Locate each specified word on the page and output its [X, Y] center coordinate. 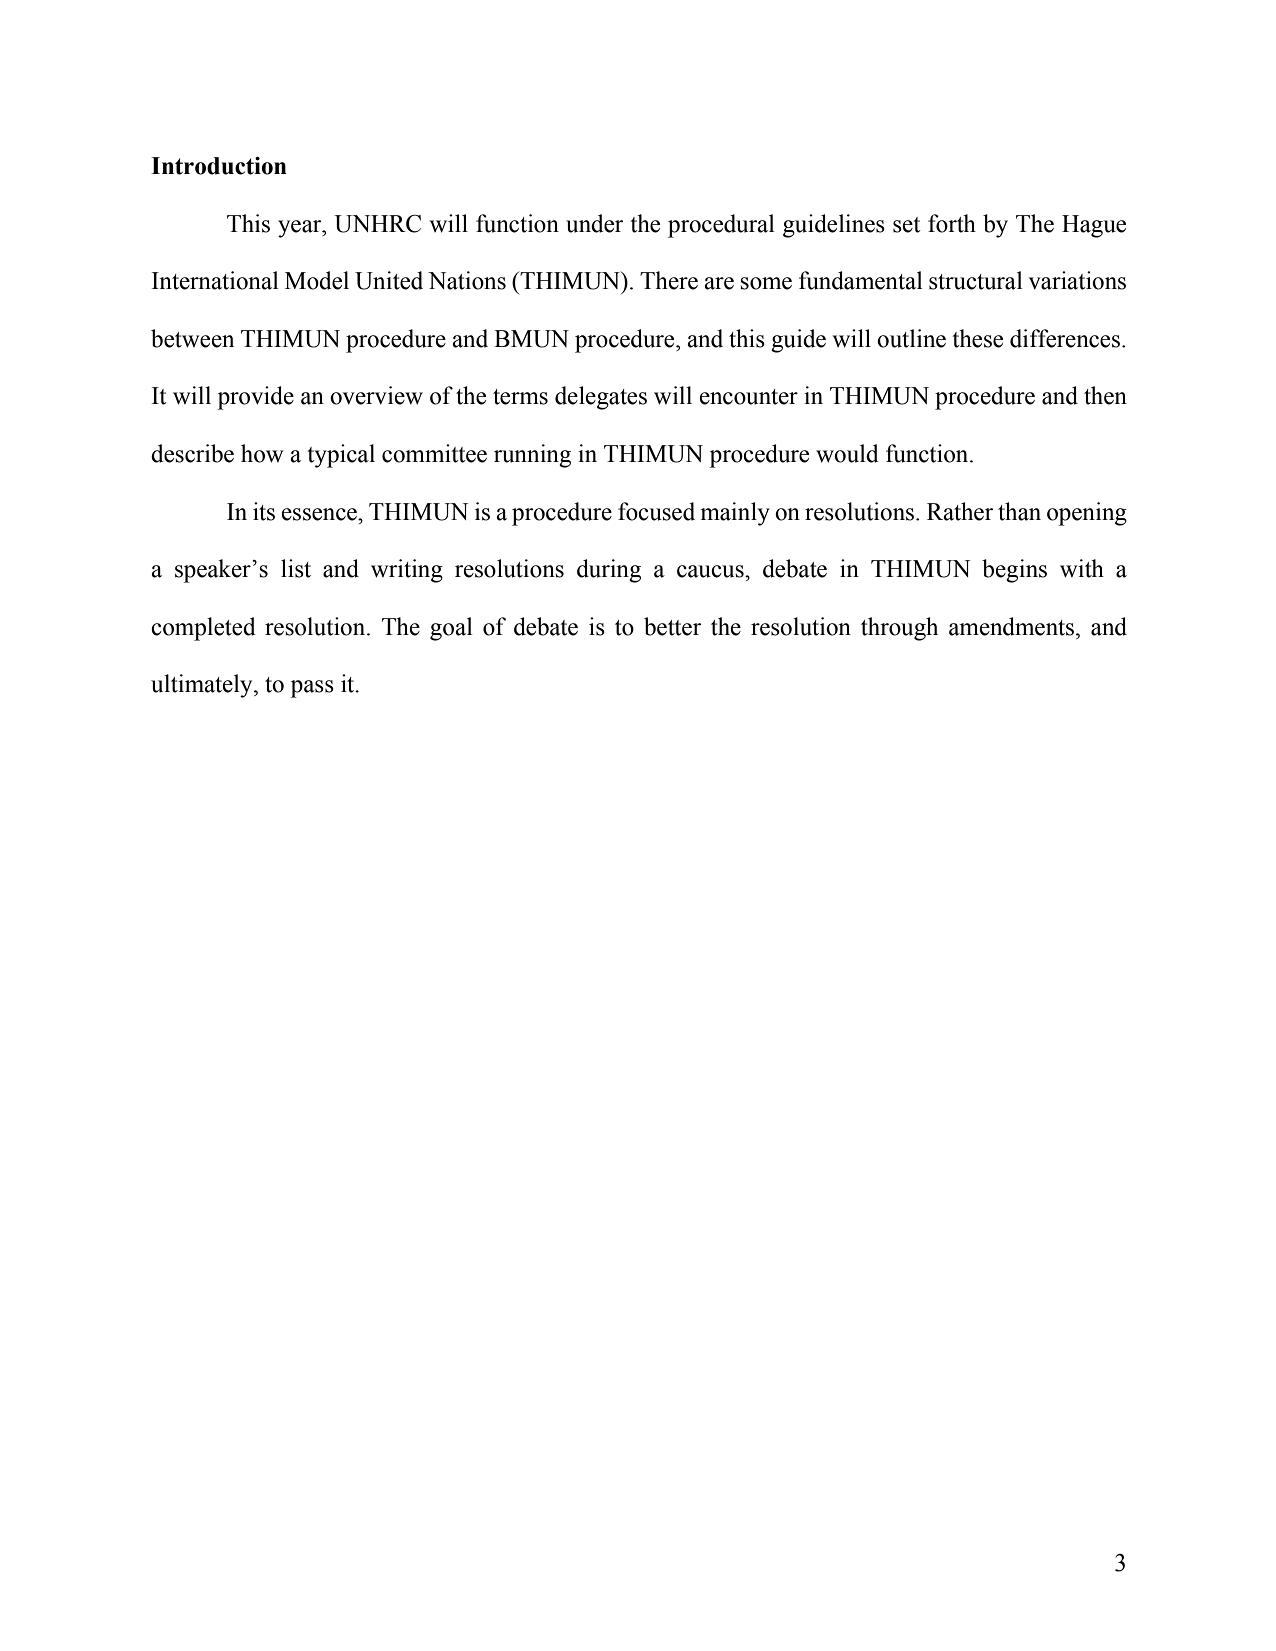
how [262, 453]
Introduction [219, 166]
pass [312, 689]
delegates [601, 398]
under [595, 223]
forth [952, 223]
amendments [1013, 626]
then [1105, 395]
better [673, 626]
